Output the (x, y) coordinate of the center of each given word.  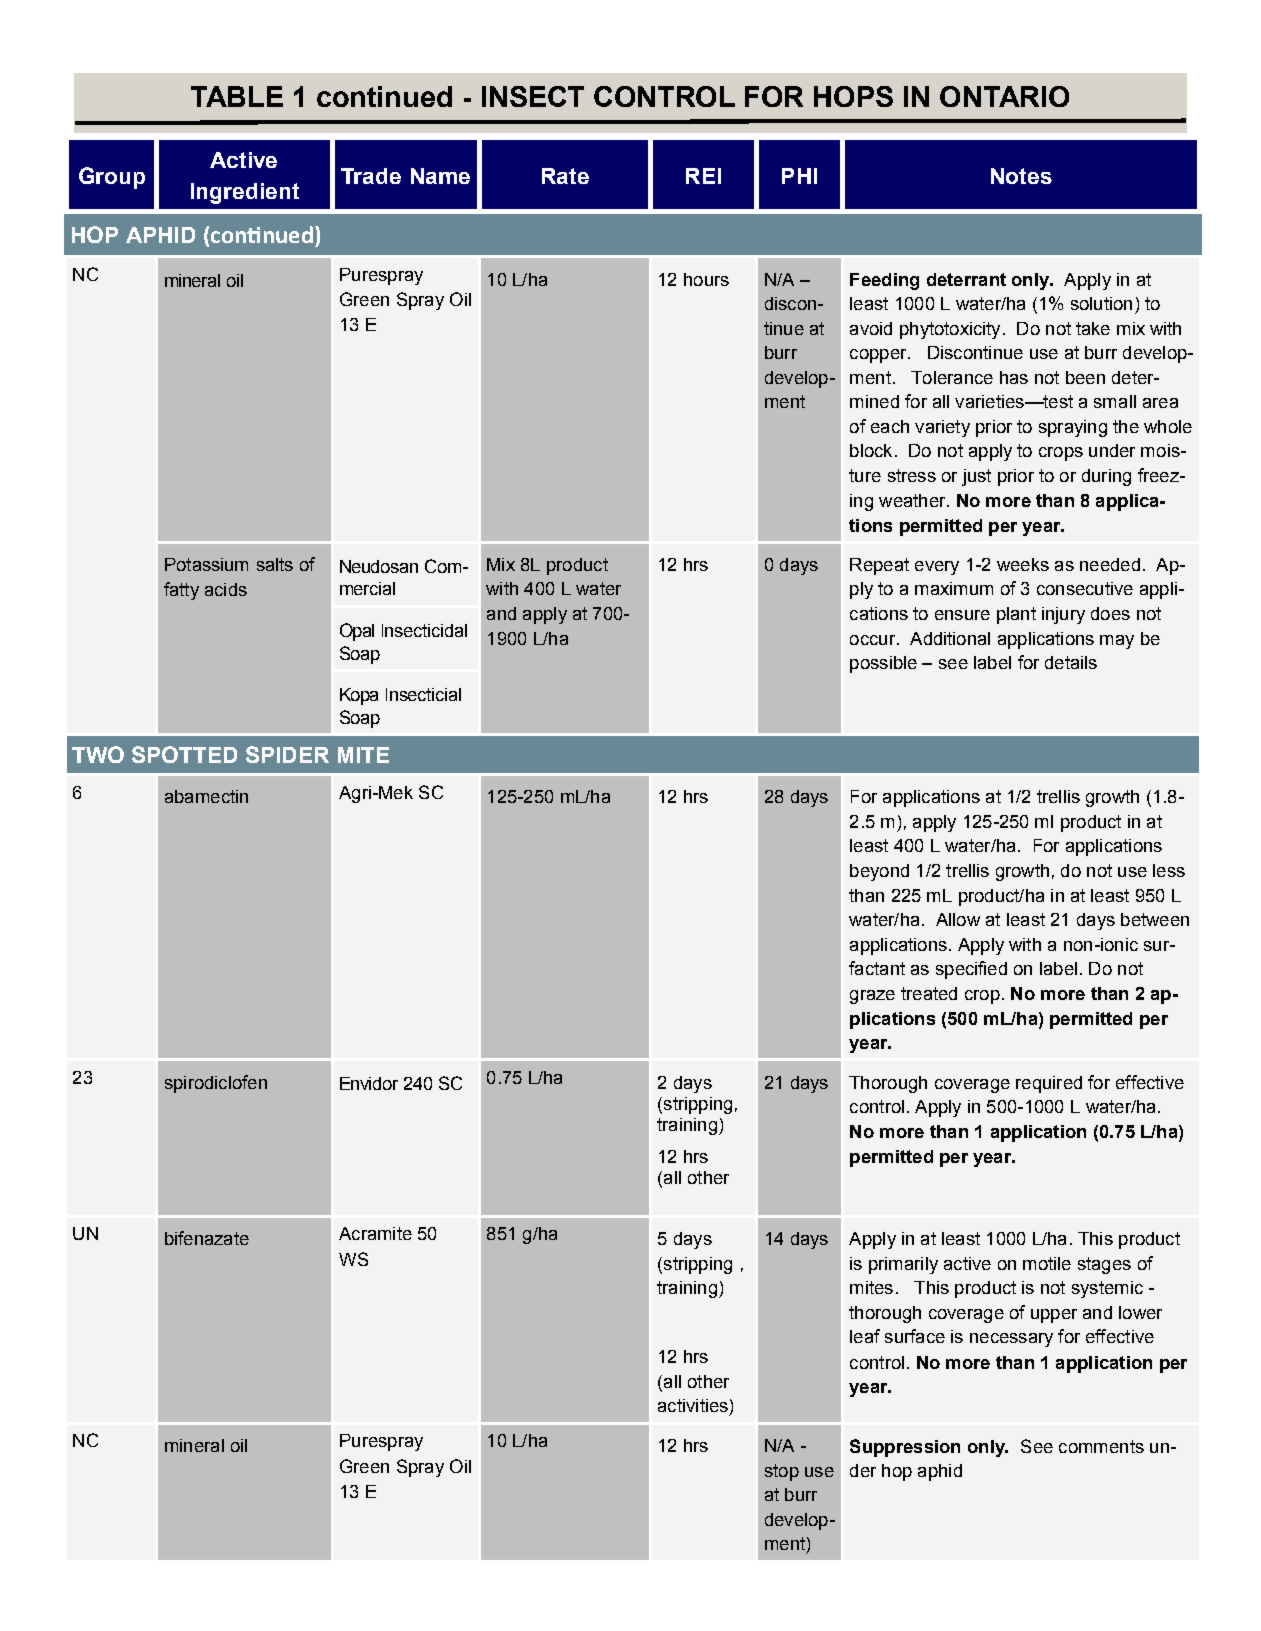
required (1049, 1084)
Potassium (206, 564)
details (1071, 662)
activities (693, 1405)
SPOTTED (184, 754)
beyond (879, 872)
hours (706, 279)
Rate (565, 176)
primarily (903, 1265)
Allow (958, 919)
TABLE (237, 96)
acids (226, 589)
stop (782, 1472)
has (1014, 377)
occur (872, 640)
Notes (1021, 176)
